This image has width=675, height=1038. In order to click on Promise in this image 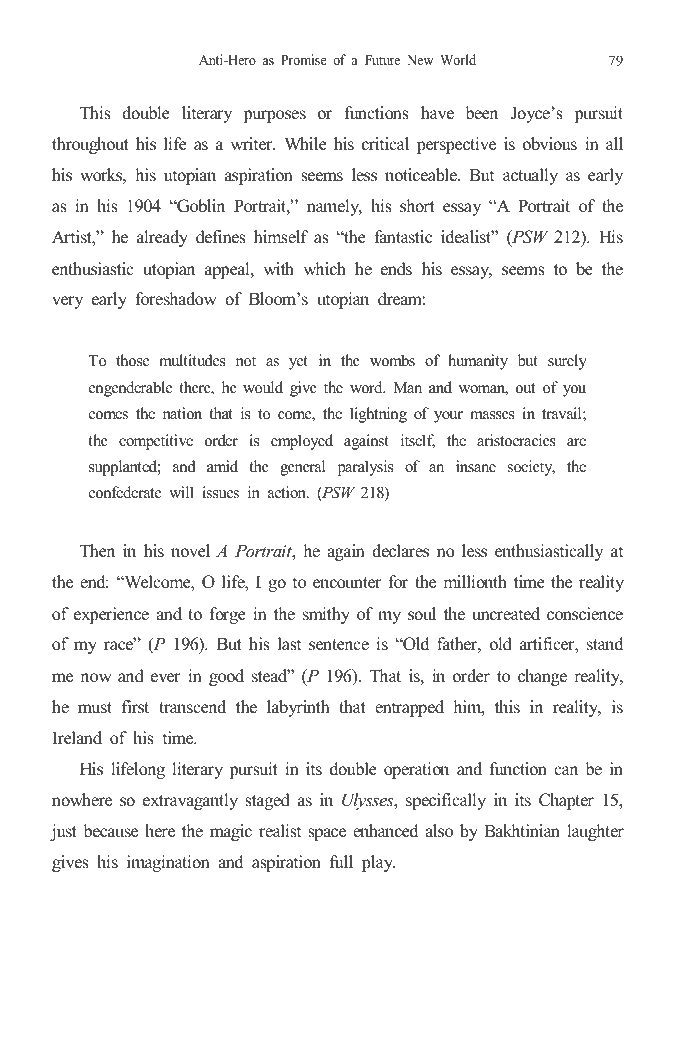, I will do `click(304, 59)`.
